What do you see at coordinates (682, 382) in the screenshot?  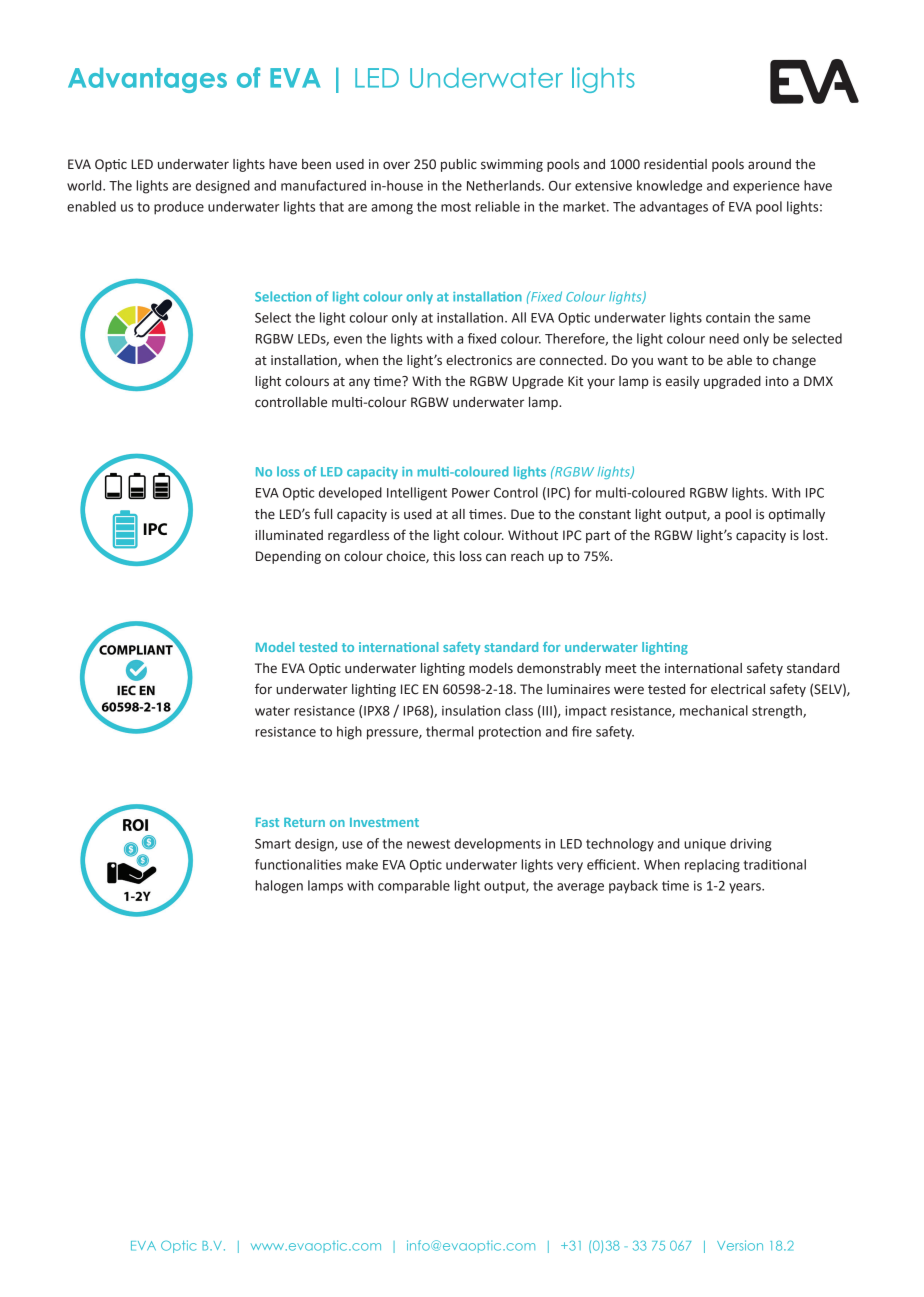 I see `easily` at bounding box center [682, 382].
